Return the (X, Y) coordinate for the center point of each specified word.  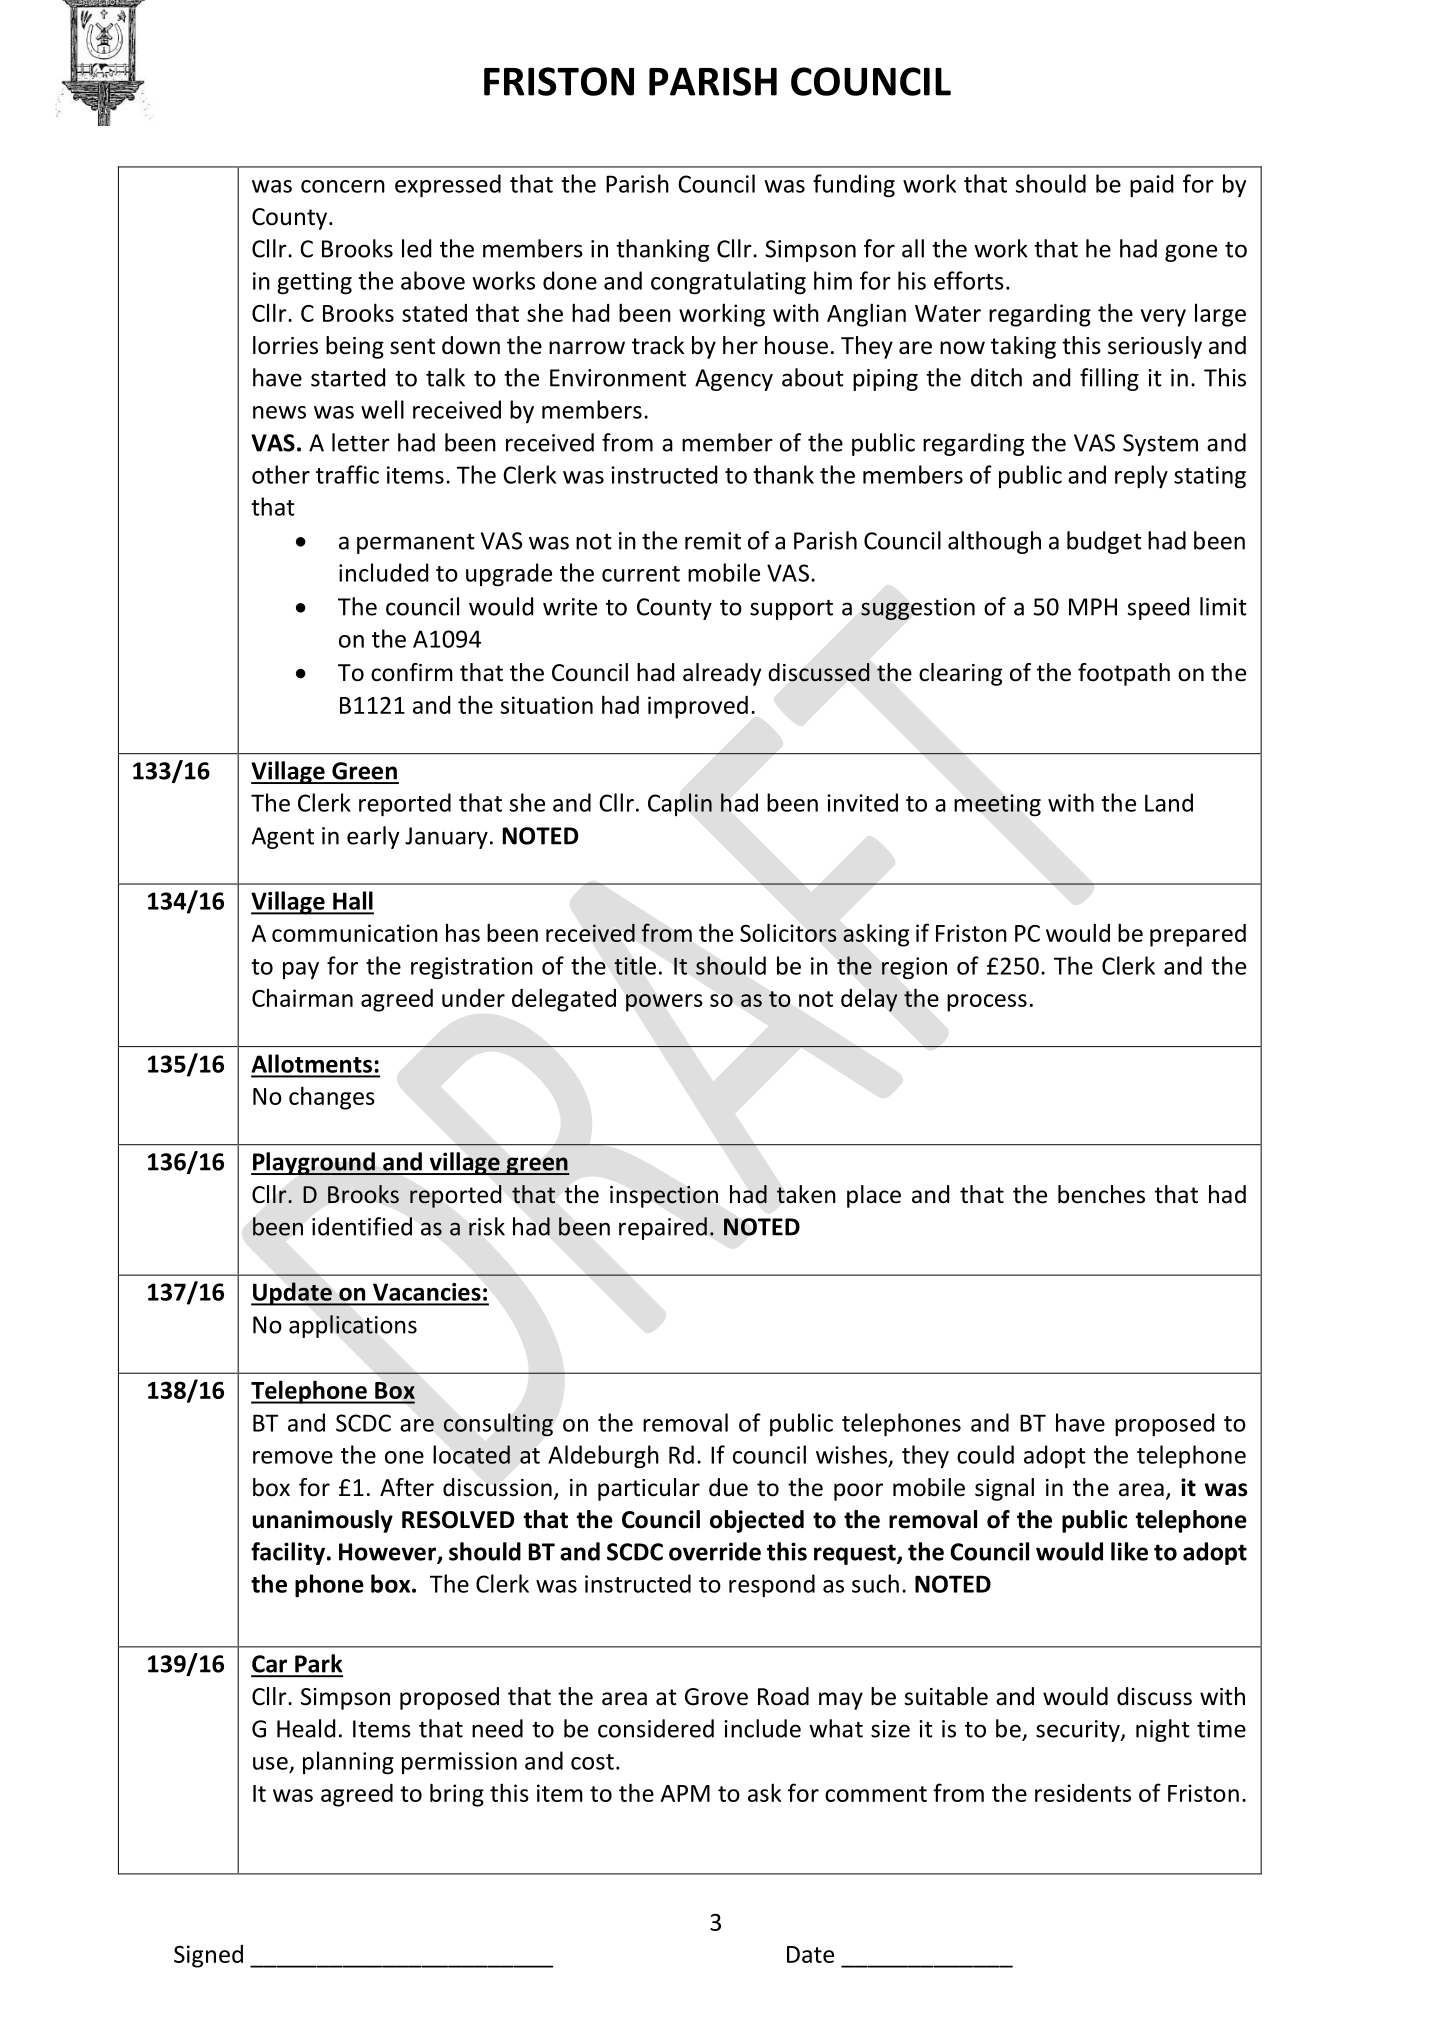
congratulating (728, 283)
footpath (1124, 674)
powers (664, 1003)
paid (1151, 185)
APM (685, 1793)
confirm (412, 672)
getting (314, 283)
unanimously (323, 1521)
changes (332, 1098)
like (1129, 1551)
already (722, 674)
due (728, 1487)
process (987, 1003)
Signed (208, 1956)
